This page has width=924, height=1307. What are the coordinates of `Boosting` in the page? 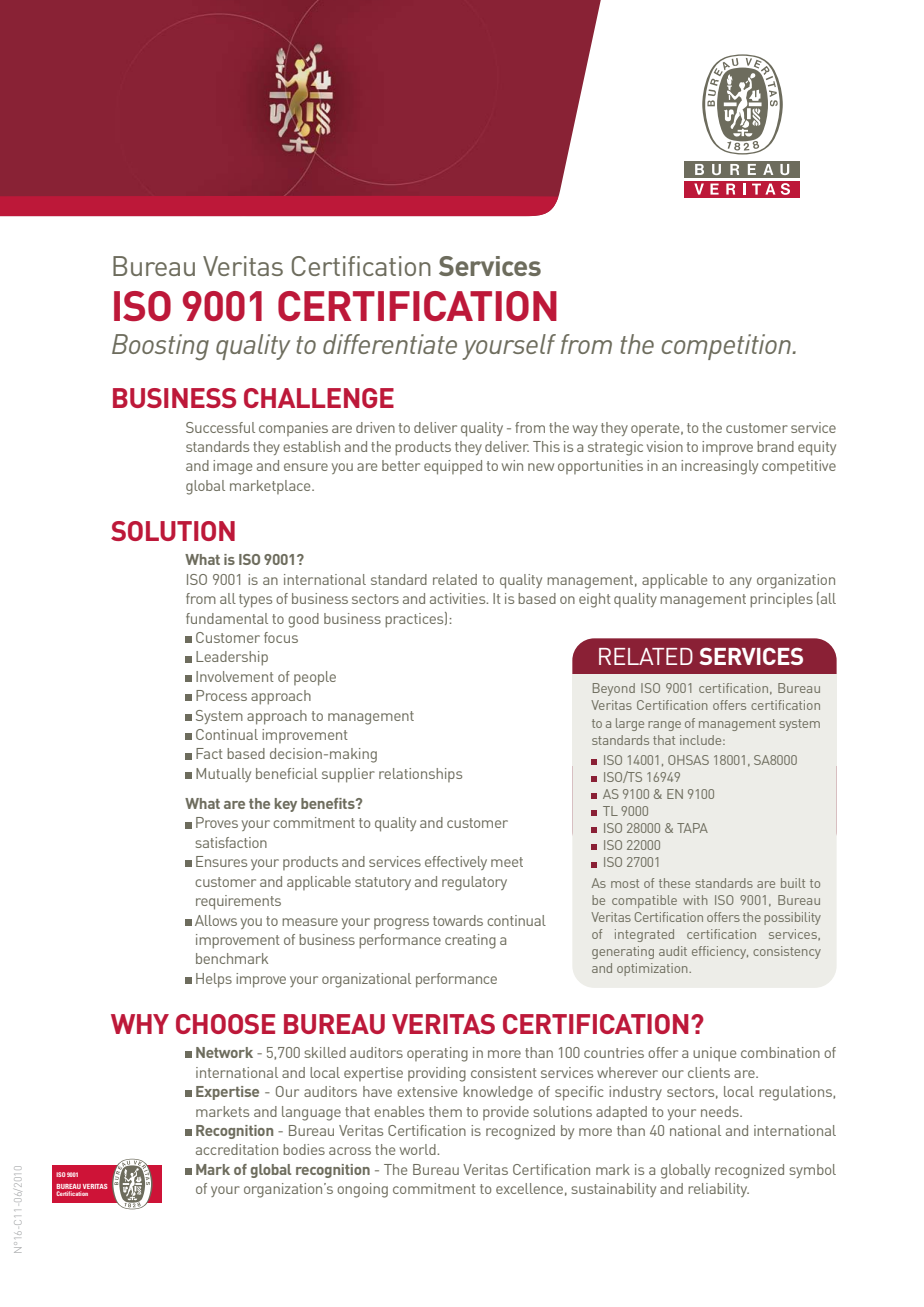 It's located at (160, 347).
